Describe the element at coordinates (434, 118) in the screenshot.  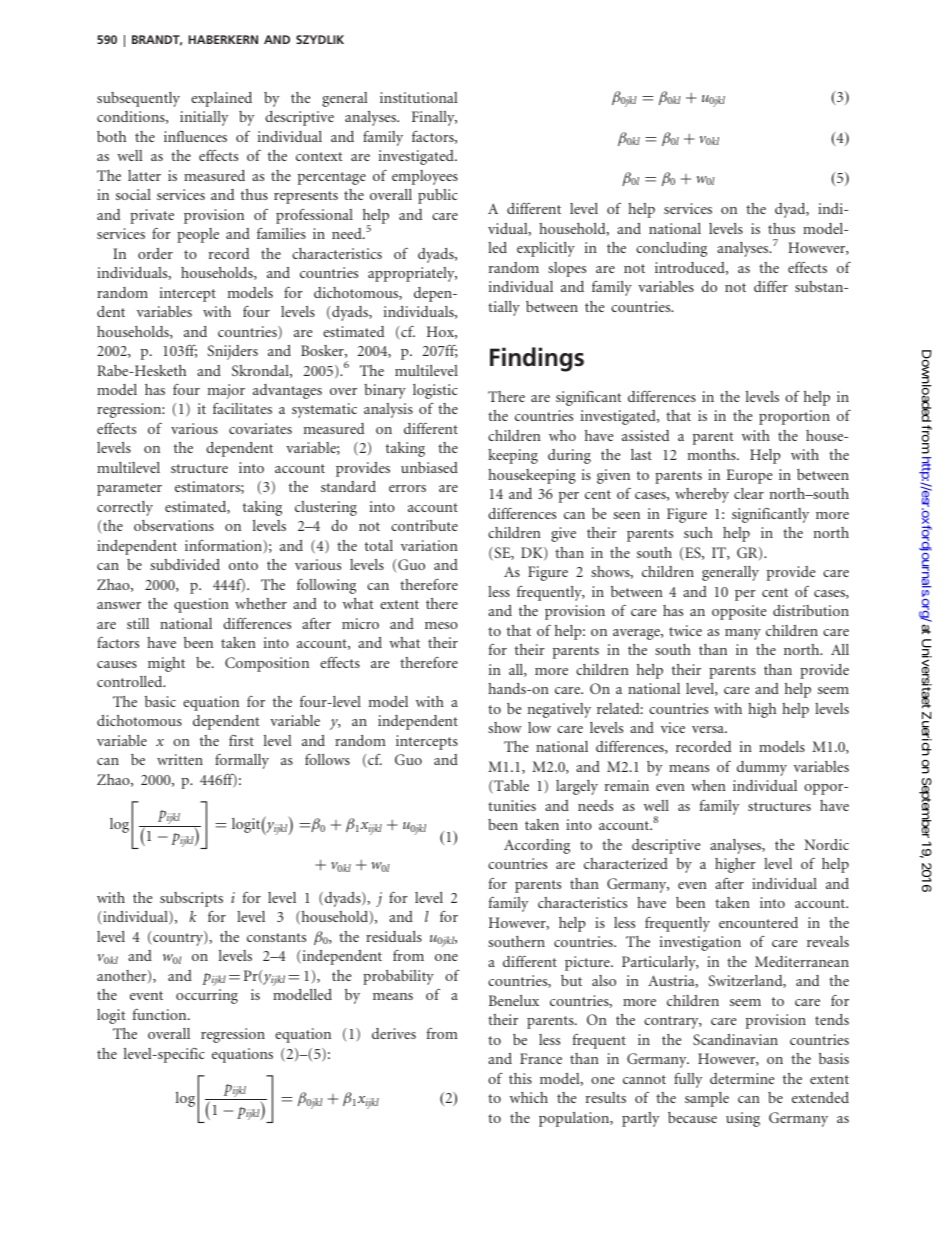
I see `Finally` at that location.
